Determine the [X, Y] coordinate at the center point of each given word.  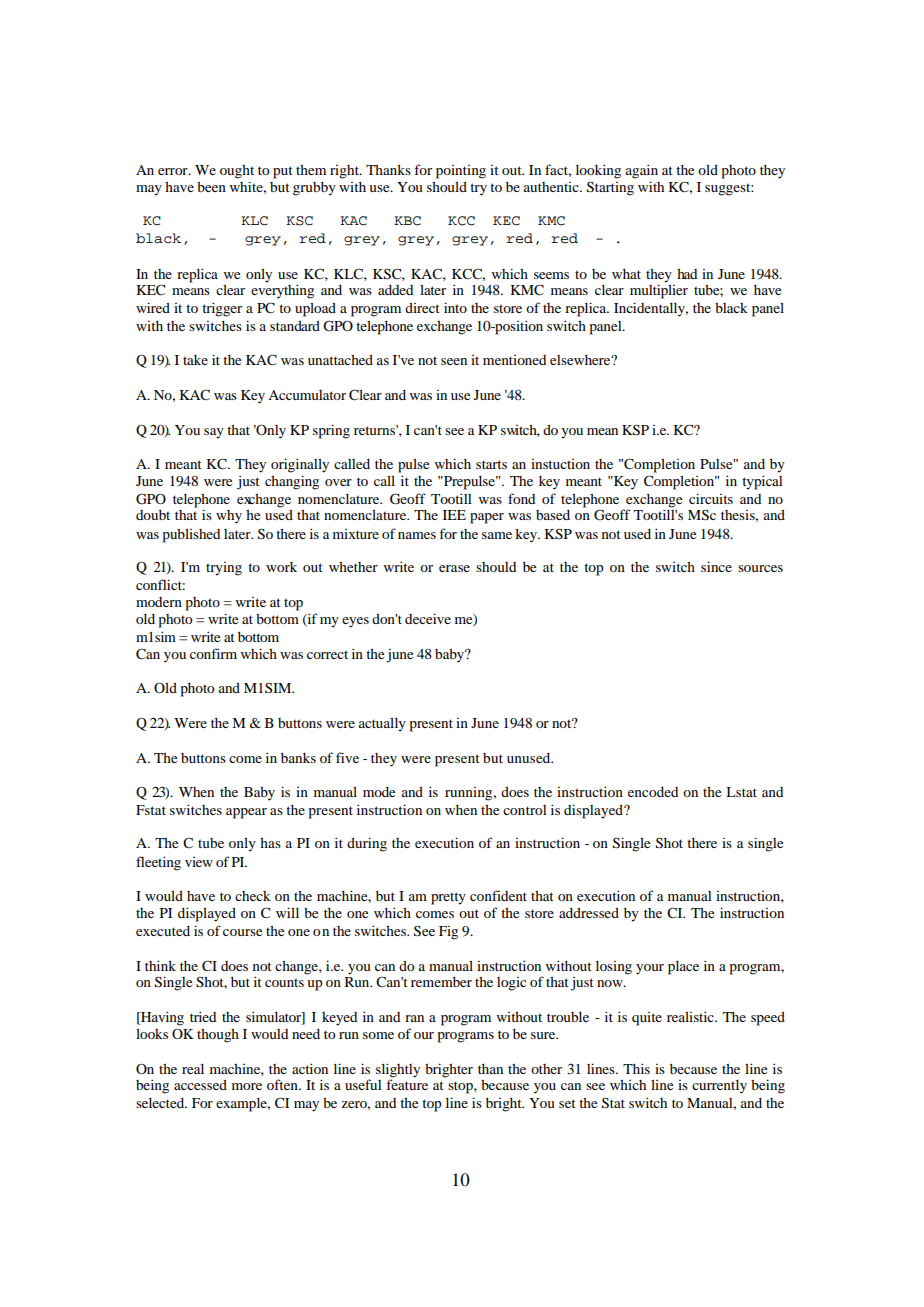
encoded [653, 792]
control [524, 810]
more [247, 1086]
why [229, 517]
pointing [461, 172]
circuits [711, 498]
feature [407, 1084]
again [642, 171]
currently [719, 1087]
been [211, 187]
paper [487, 518]
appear [246, 813]
